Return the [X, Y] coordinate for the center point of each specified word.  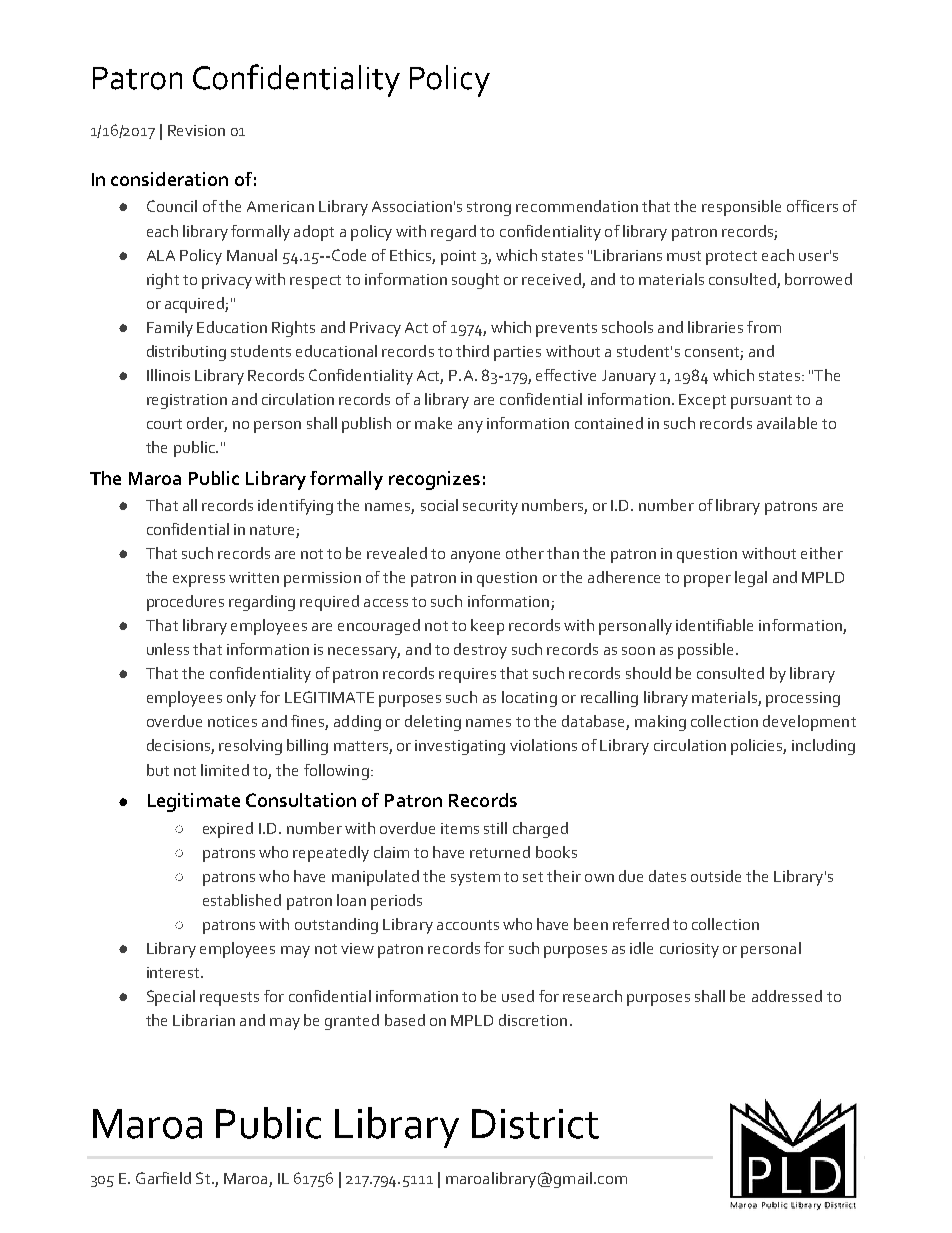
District [535, 1124]
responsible [741, 208]
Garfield [163, 1178]
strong [489, 209]
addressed [787, 996]
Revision [196, 130]
